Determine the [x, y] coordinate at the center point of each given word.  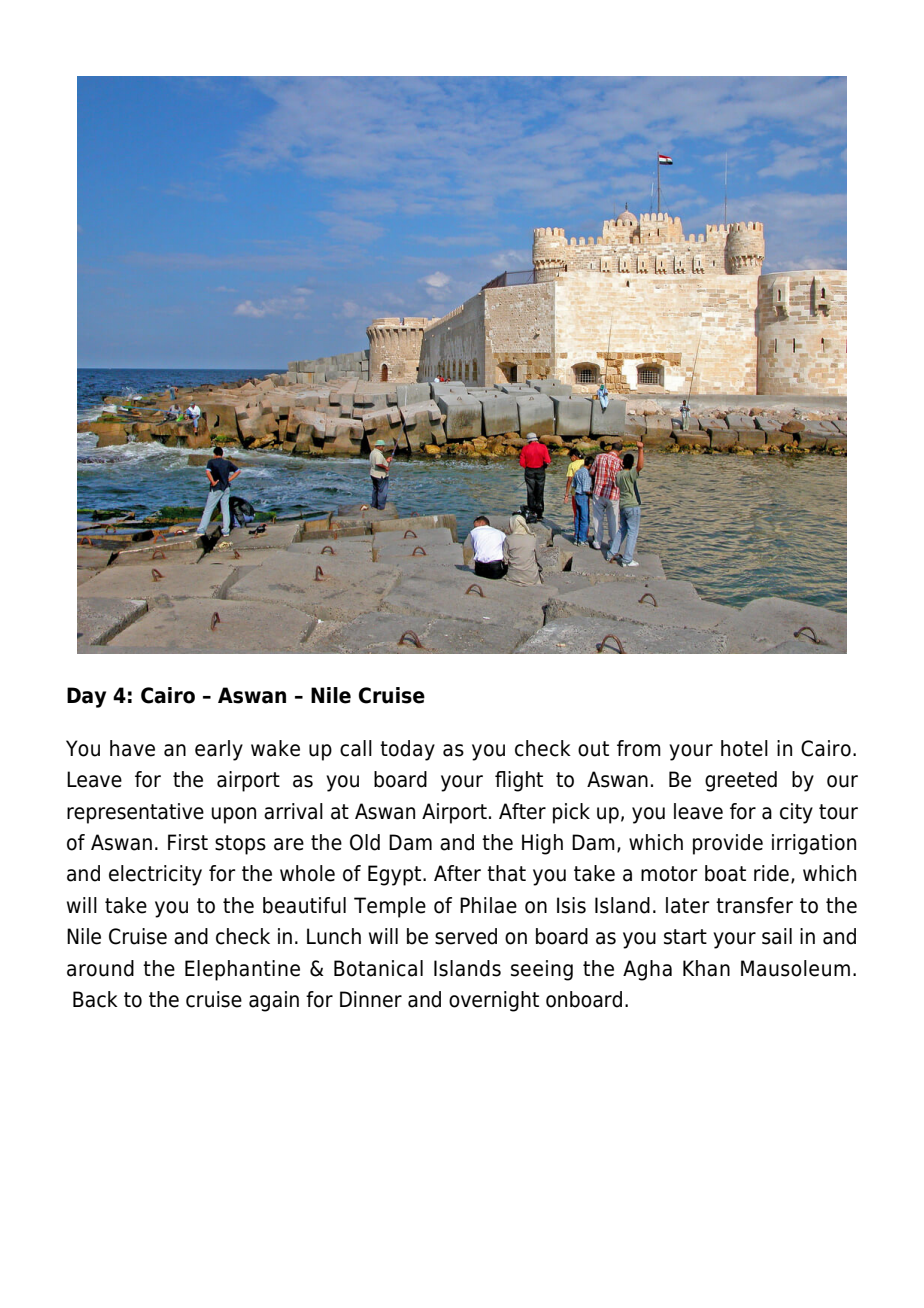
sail [777, 936]
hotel [744, 748]
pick [571, 813]
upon [234, 815]
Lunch [334, 936]
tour [838, 812]
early [219, 750]
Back [95, 999]
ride [771, 873]
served [466, 936]
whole [307, 873]
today [407, 750]
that [506, 873]
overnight [494, 1001]
